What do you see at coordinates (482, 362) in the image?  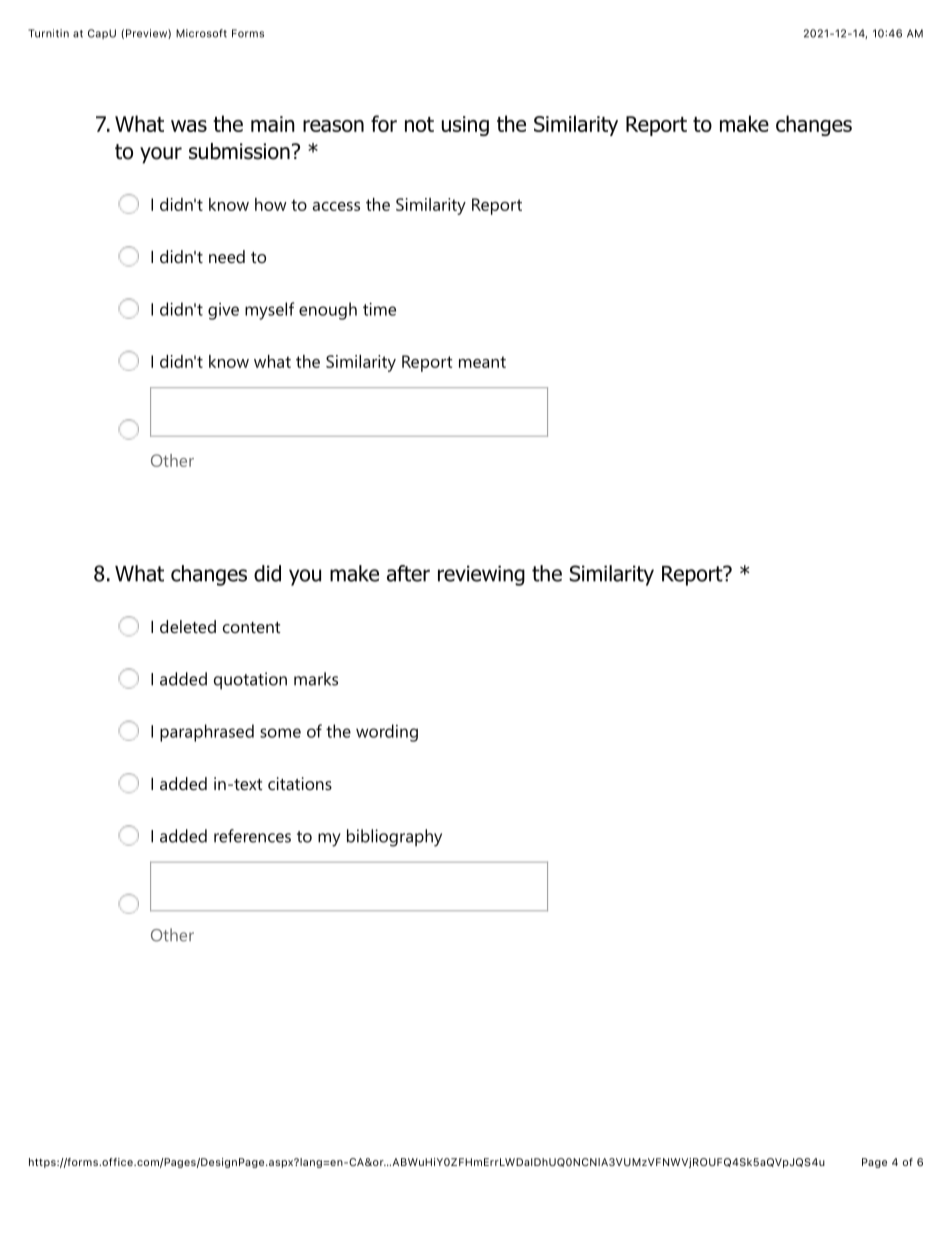 I see `meant` at bounding box center [482, 362].
